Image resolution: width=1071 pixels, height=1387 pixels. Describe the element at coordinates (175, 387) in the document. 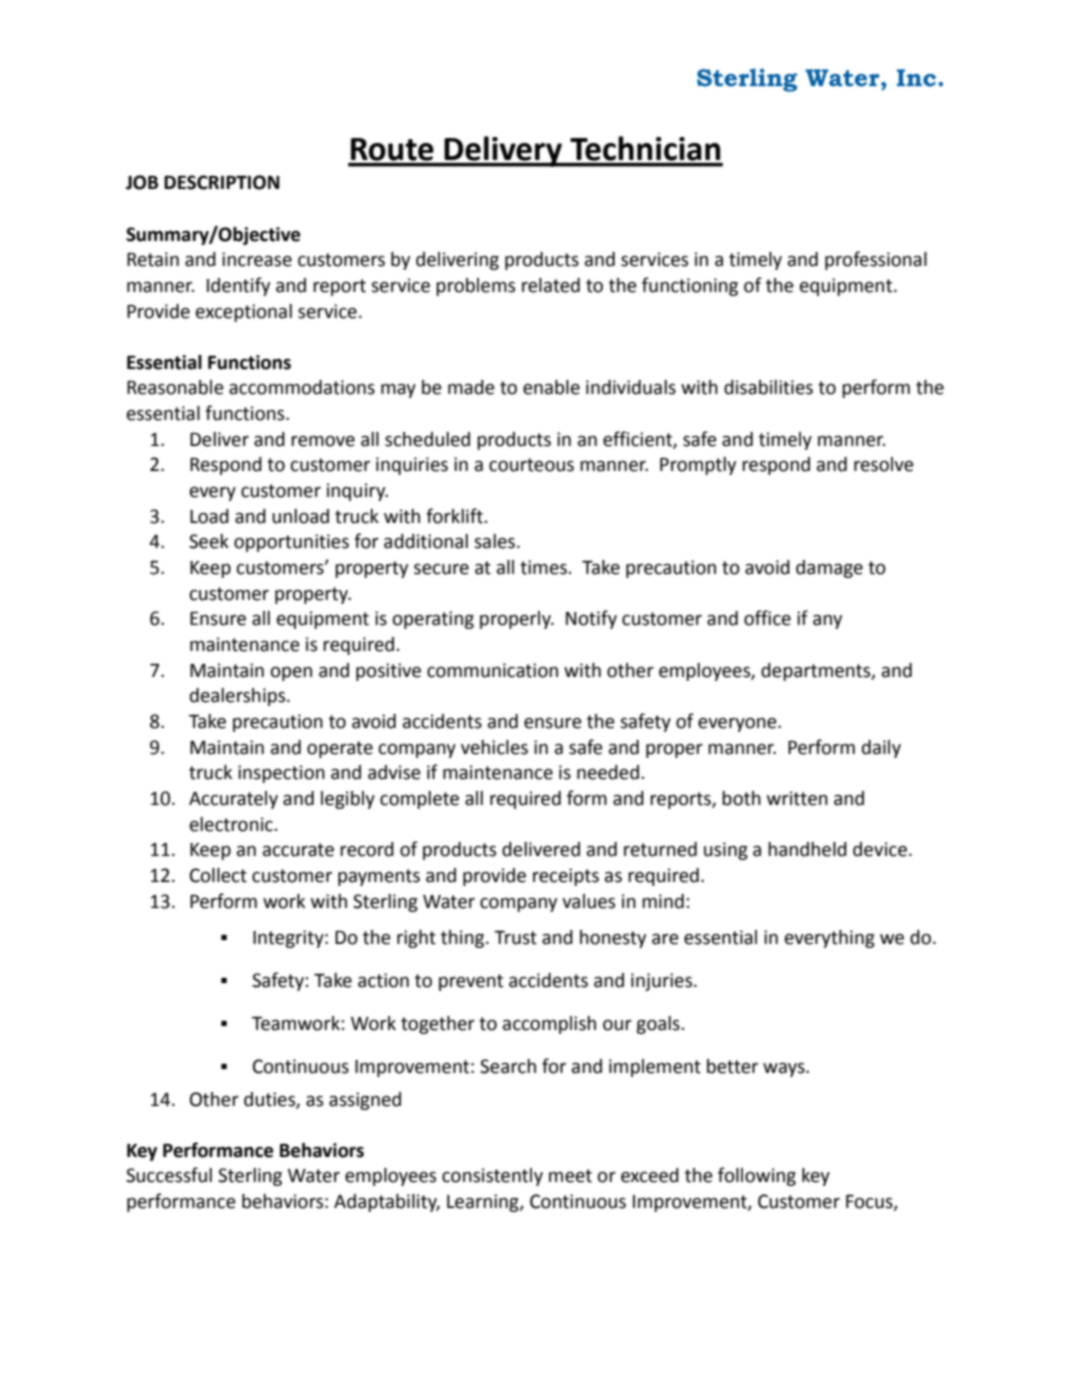

I see `Reasonable` at that location.
